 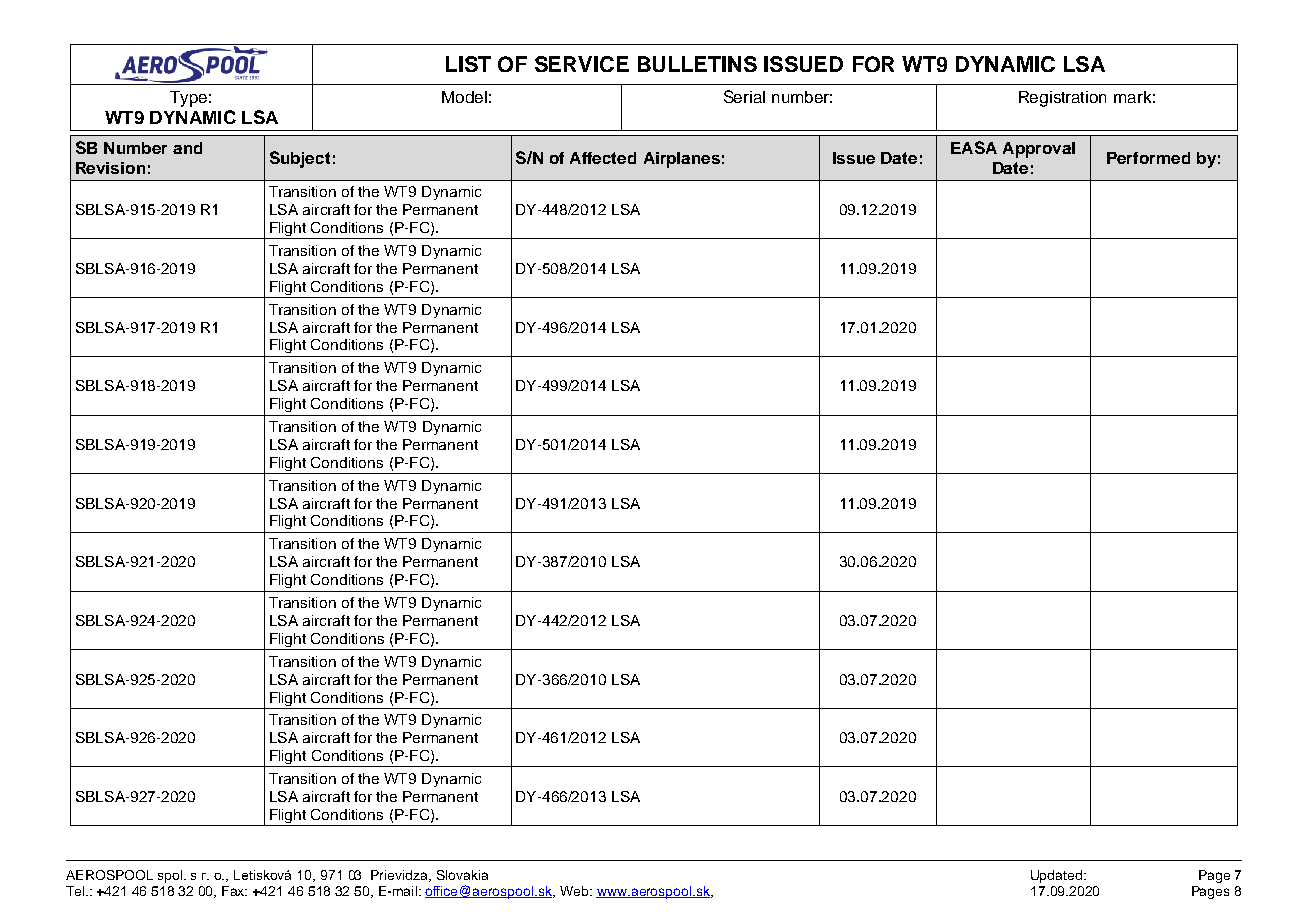 What do you see at coordinates (1148, 158) in the screenshot?
I see `Performed` at bounding box center [1148, 158].
